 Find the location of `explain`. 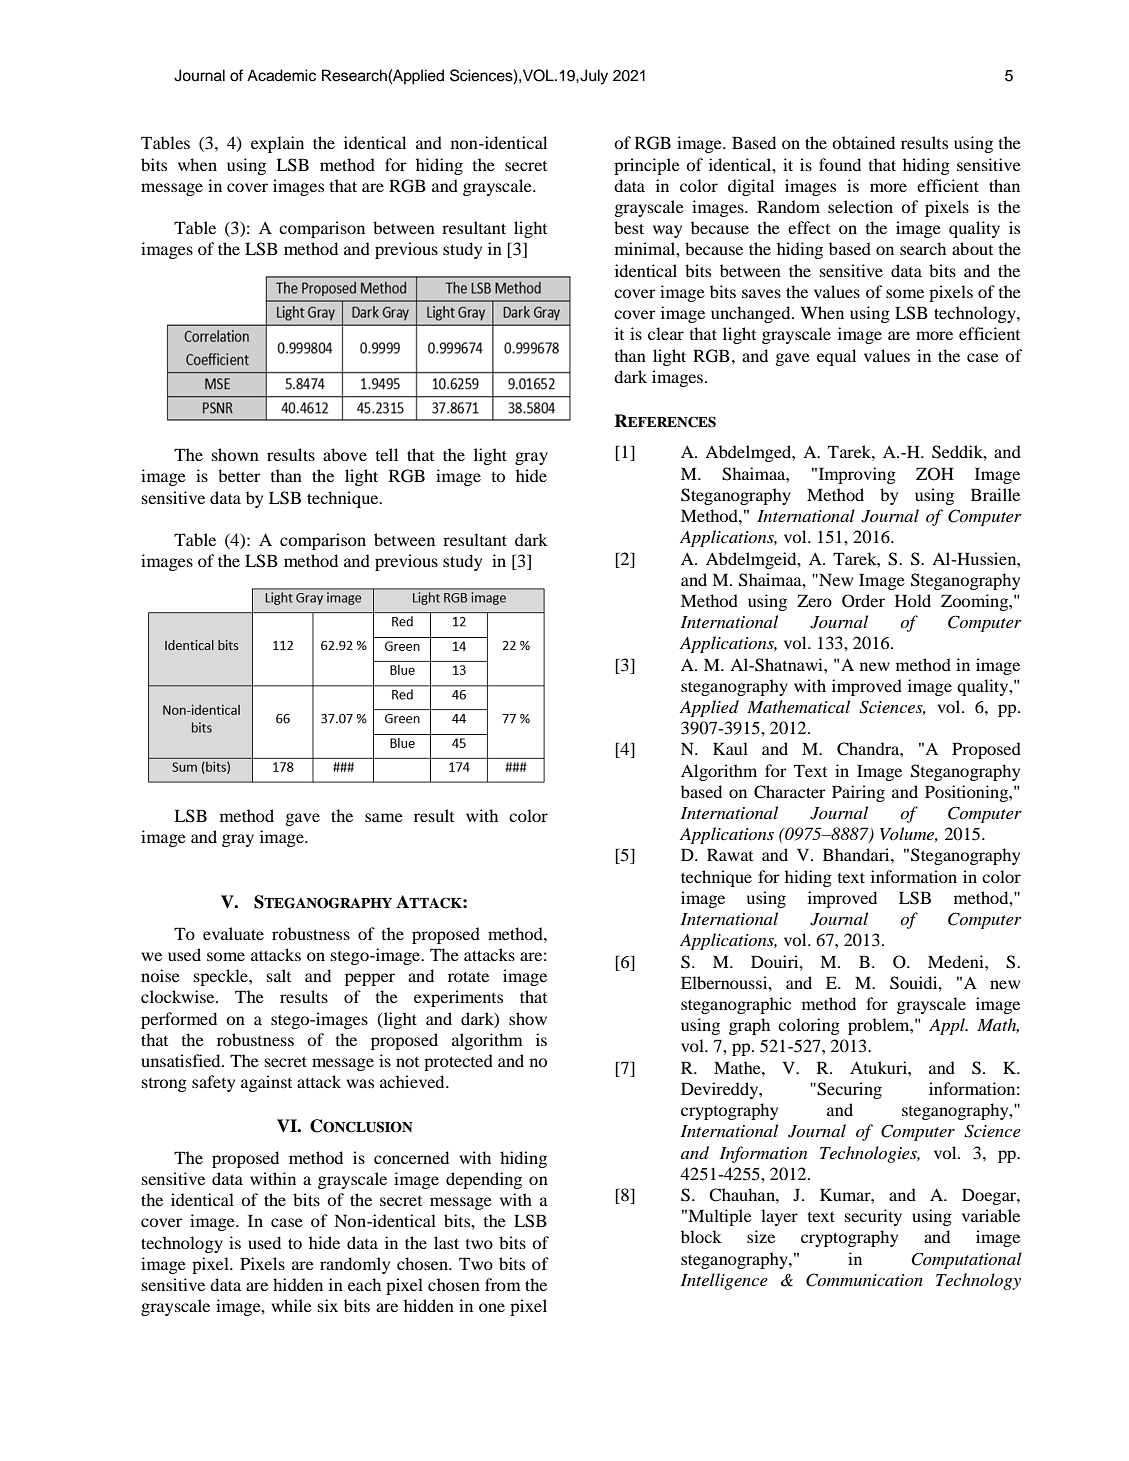

explain is located at coordinates (277, 144).
